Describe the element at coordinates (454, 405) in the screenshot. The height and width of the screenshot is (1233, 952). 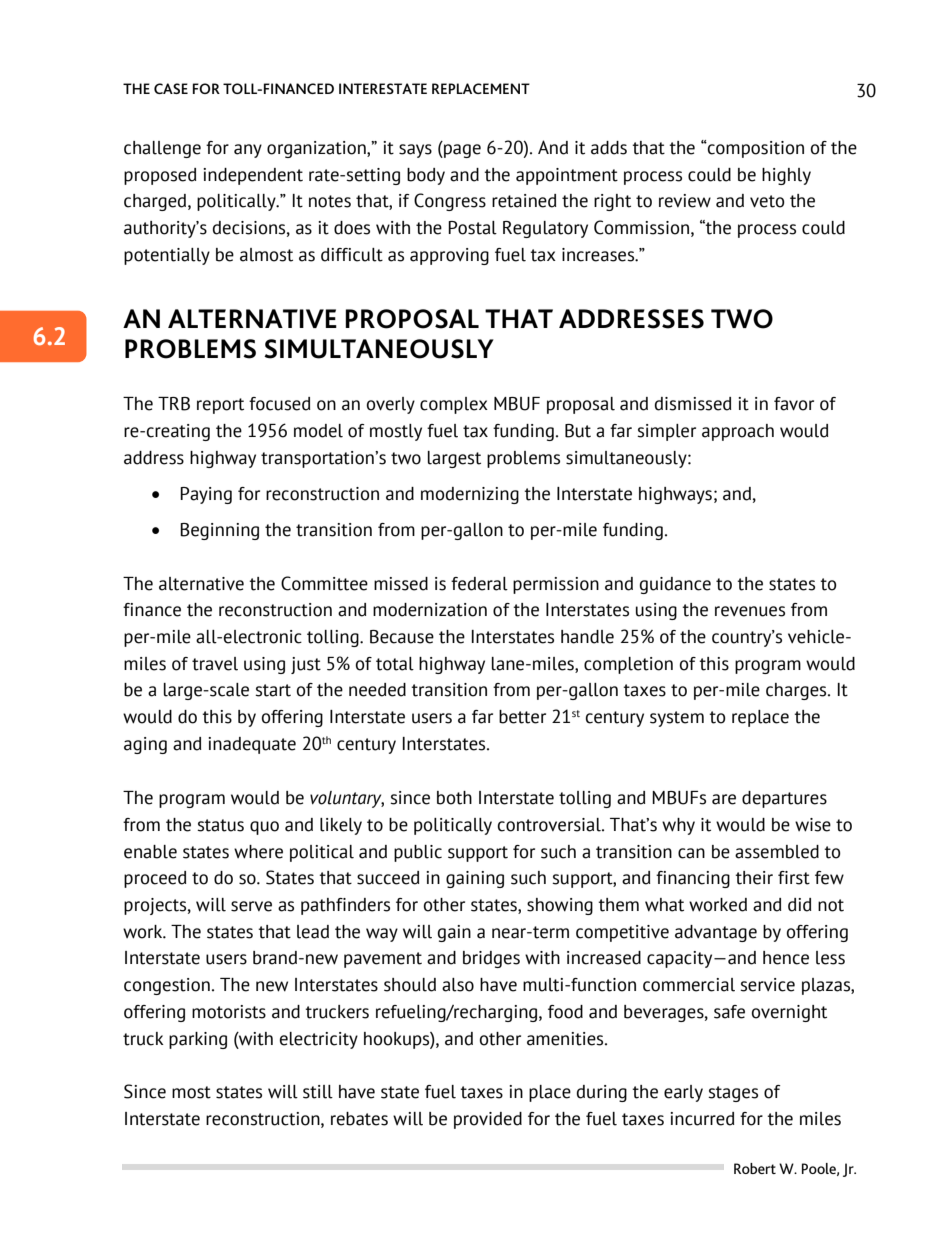
I see `complex` at that location.
